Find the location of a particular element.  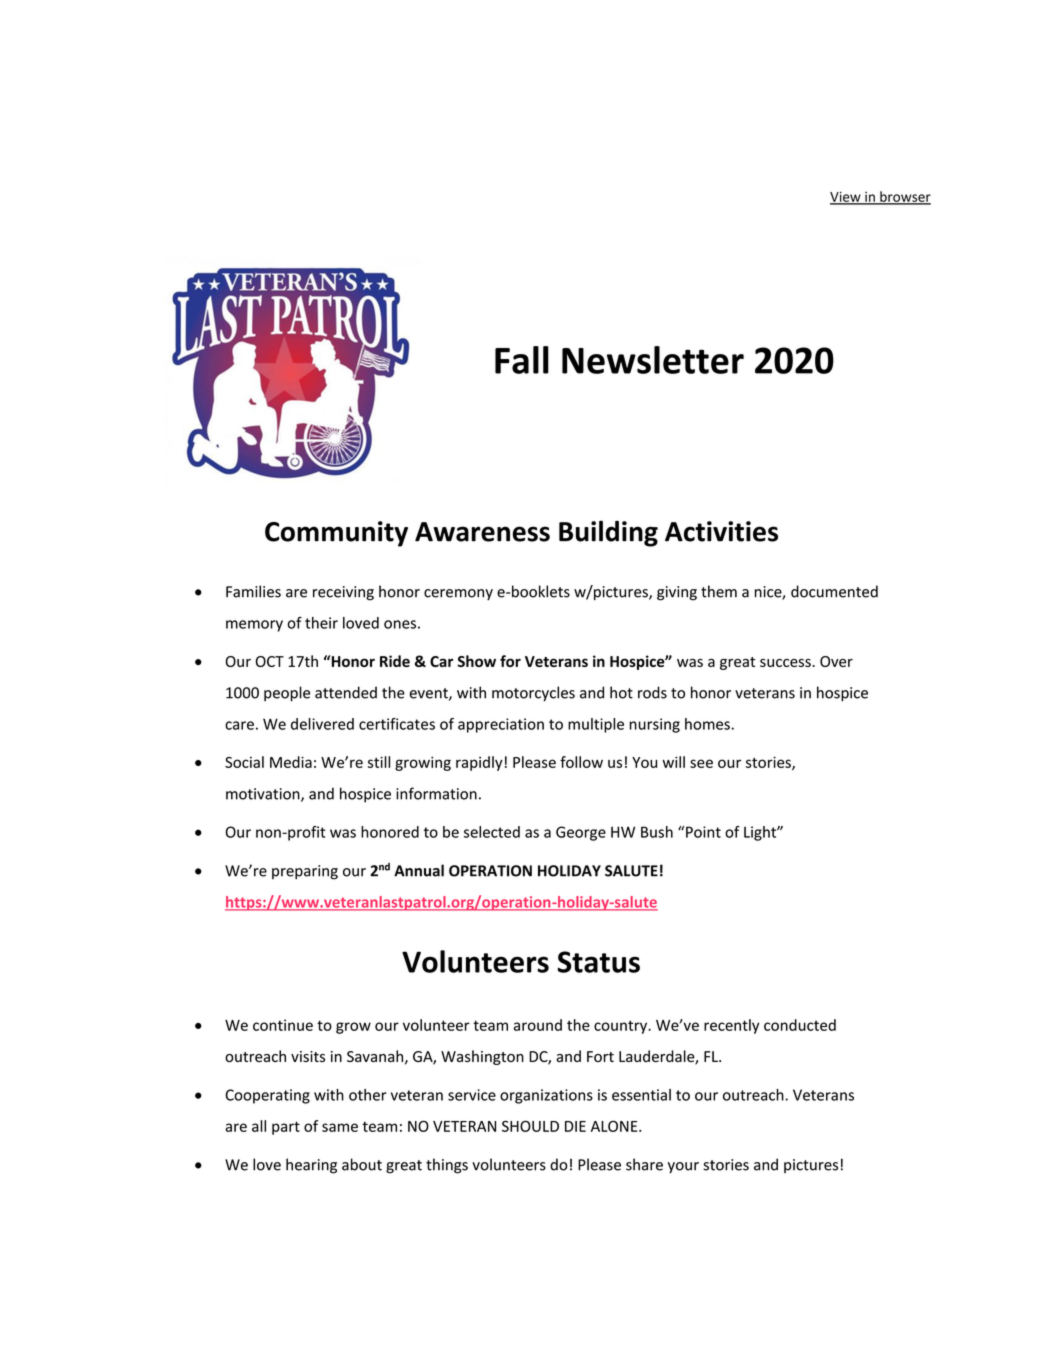

continue is located at coordinates (283, 1025).
